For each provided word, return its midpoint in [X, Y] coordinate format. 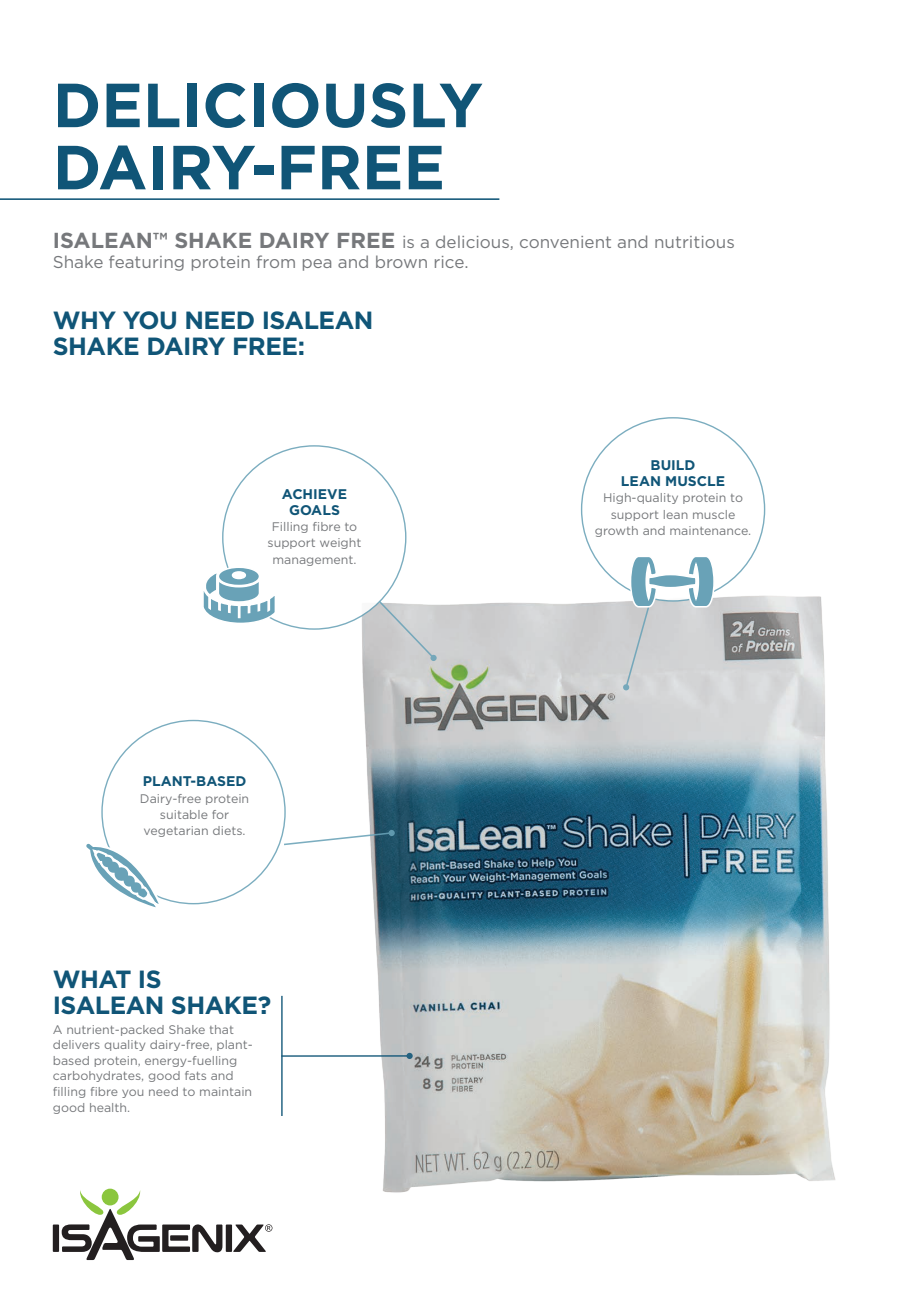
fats [195, 1075]
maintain [225, 1091]
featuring [146, 263]
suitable [184, 814]
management [314, 561]
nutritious [694, 242]
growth [616, 531]
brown [401, 261]
